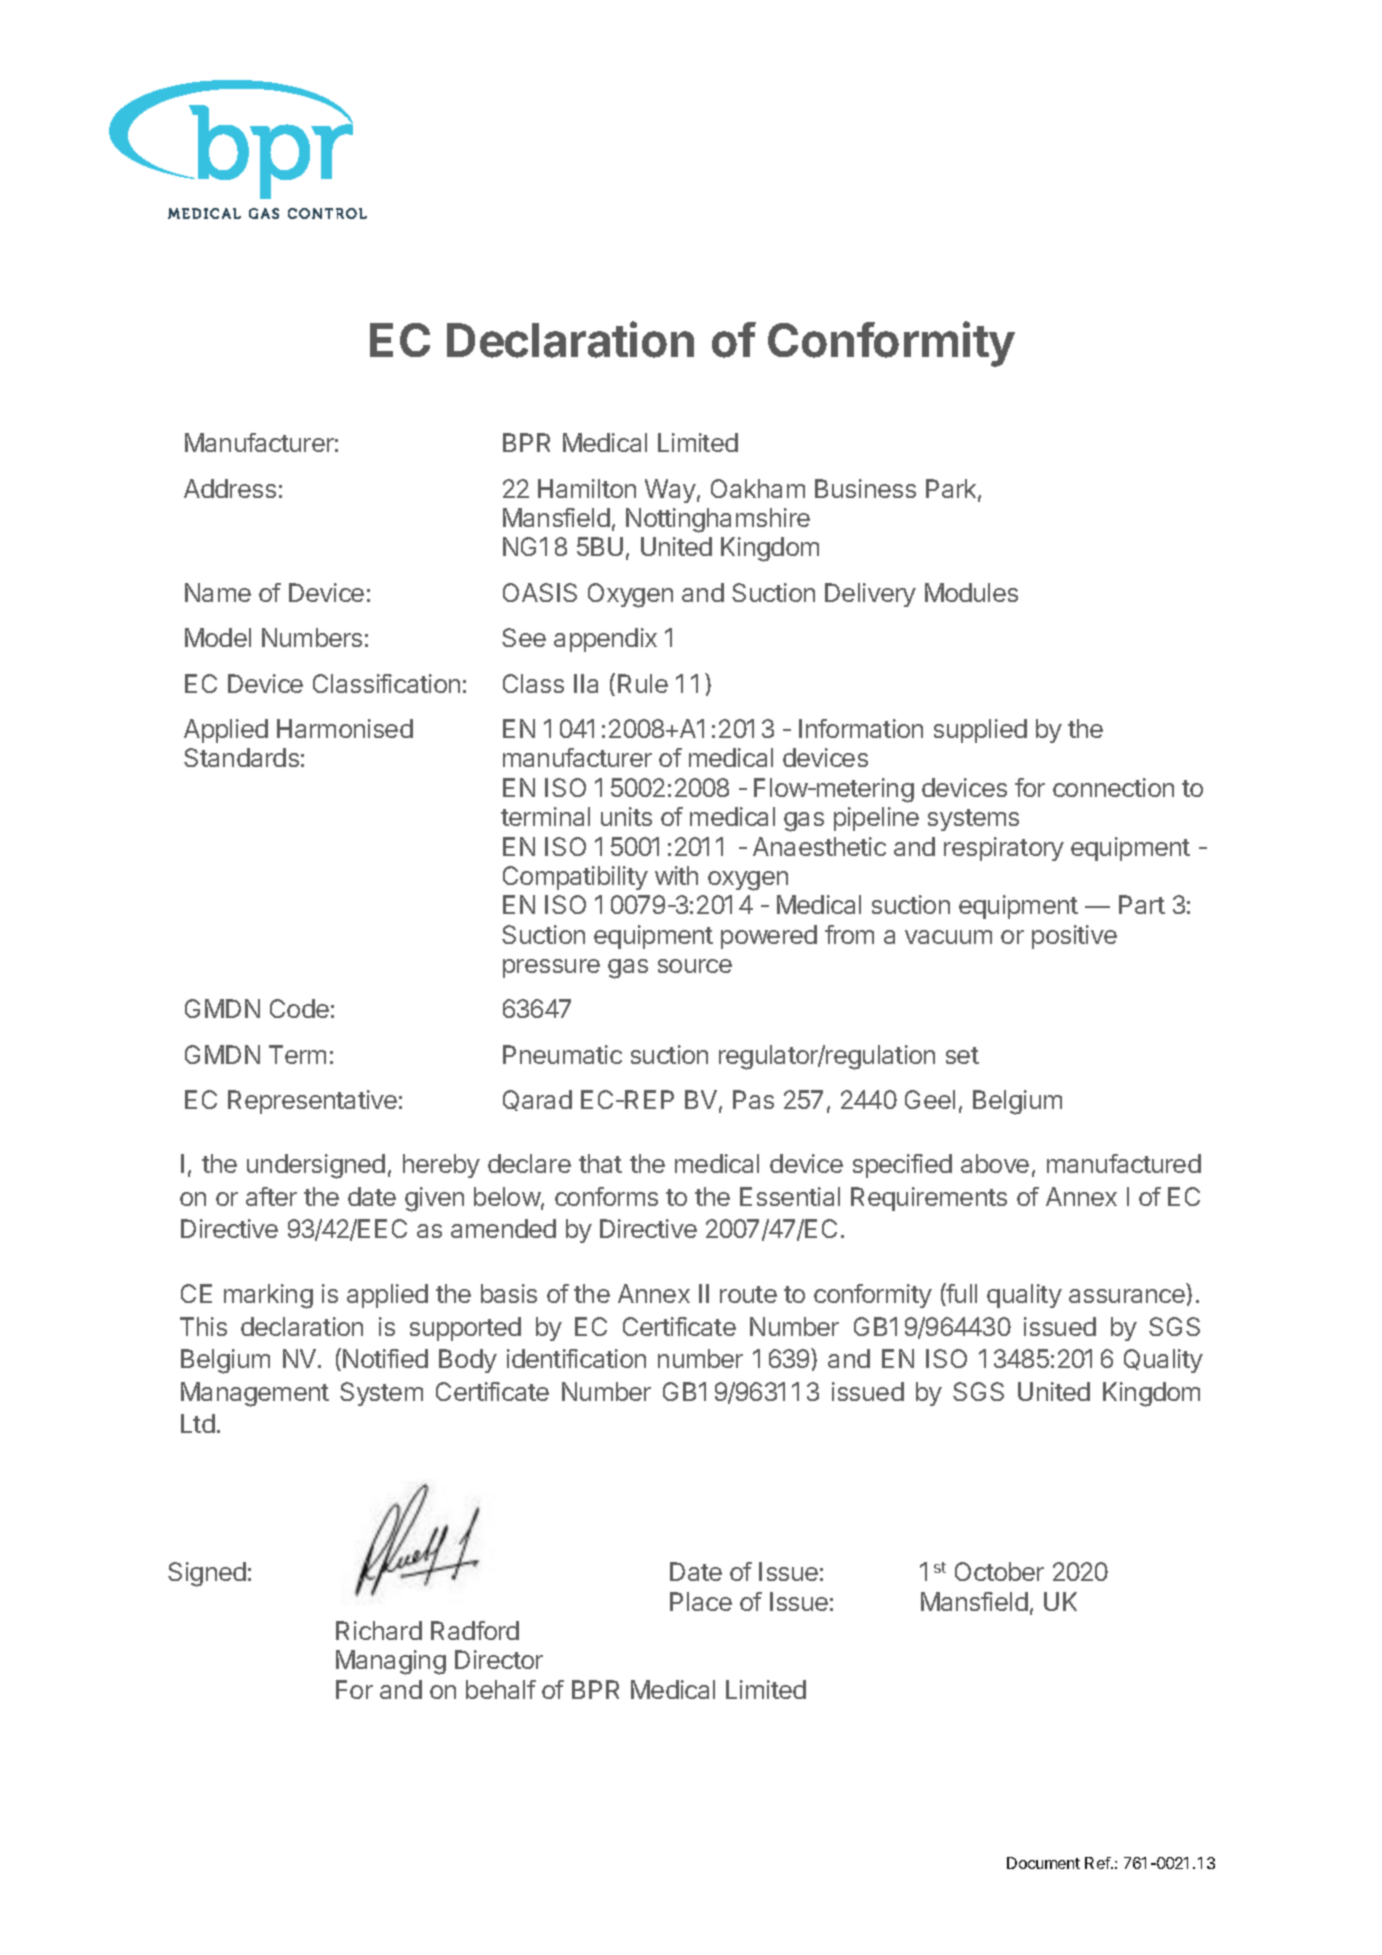 The image size is (1382, 1955). I want to click on Modules, so click(971, 592).
